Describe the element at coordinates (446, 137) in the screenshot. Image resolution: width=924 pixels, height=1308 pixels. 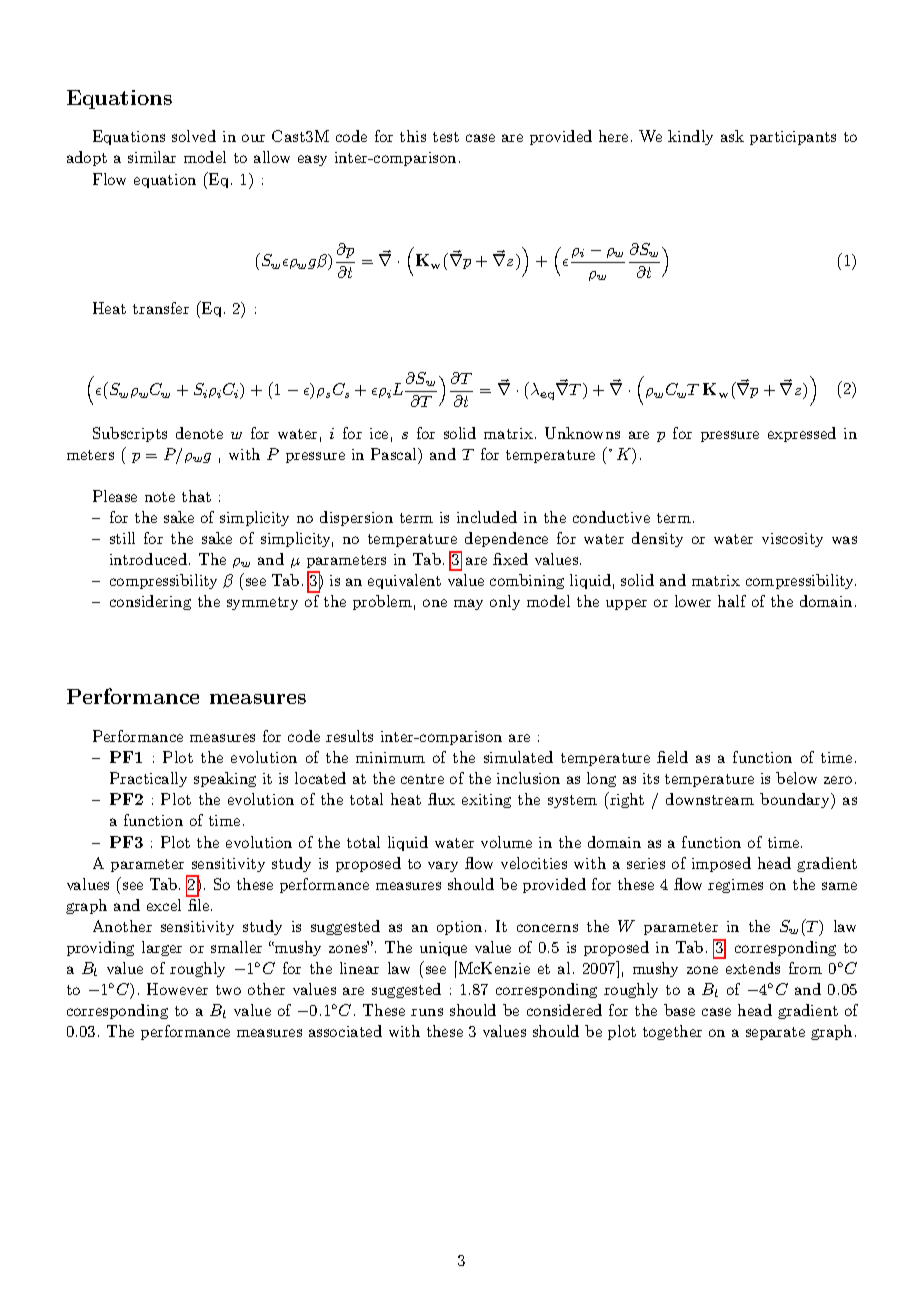
I see `test` at that location.
